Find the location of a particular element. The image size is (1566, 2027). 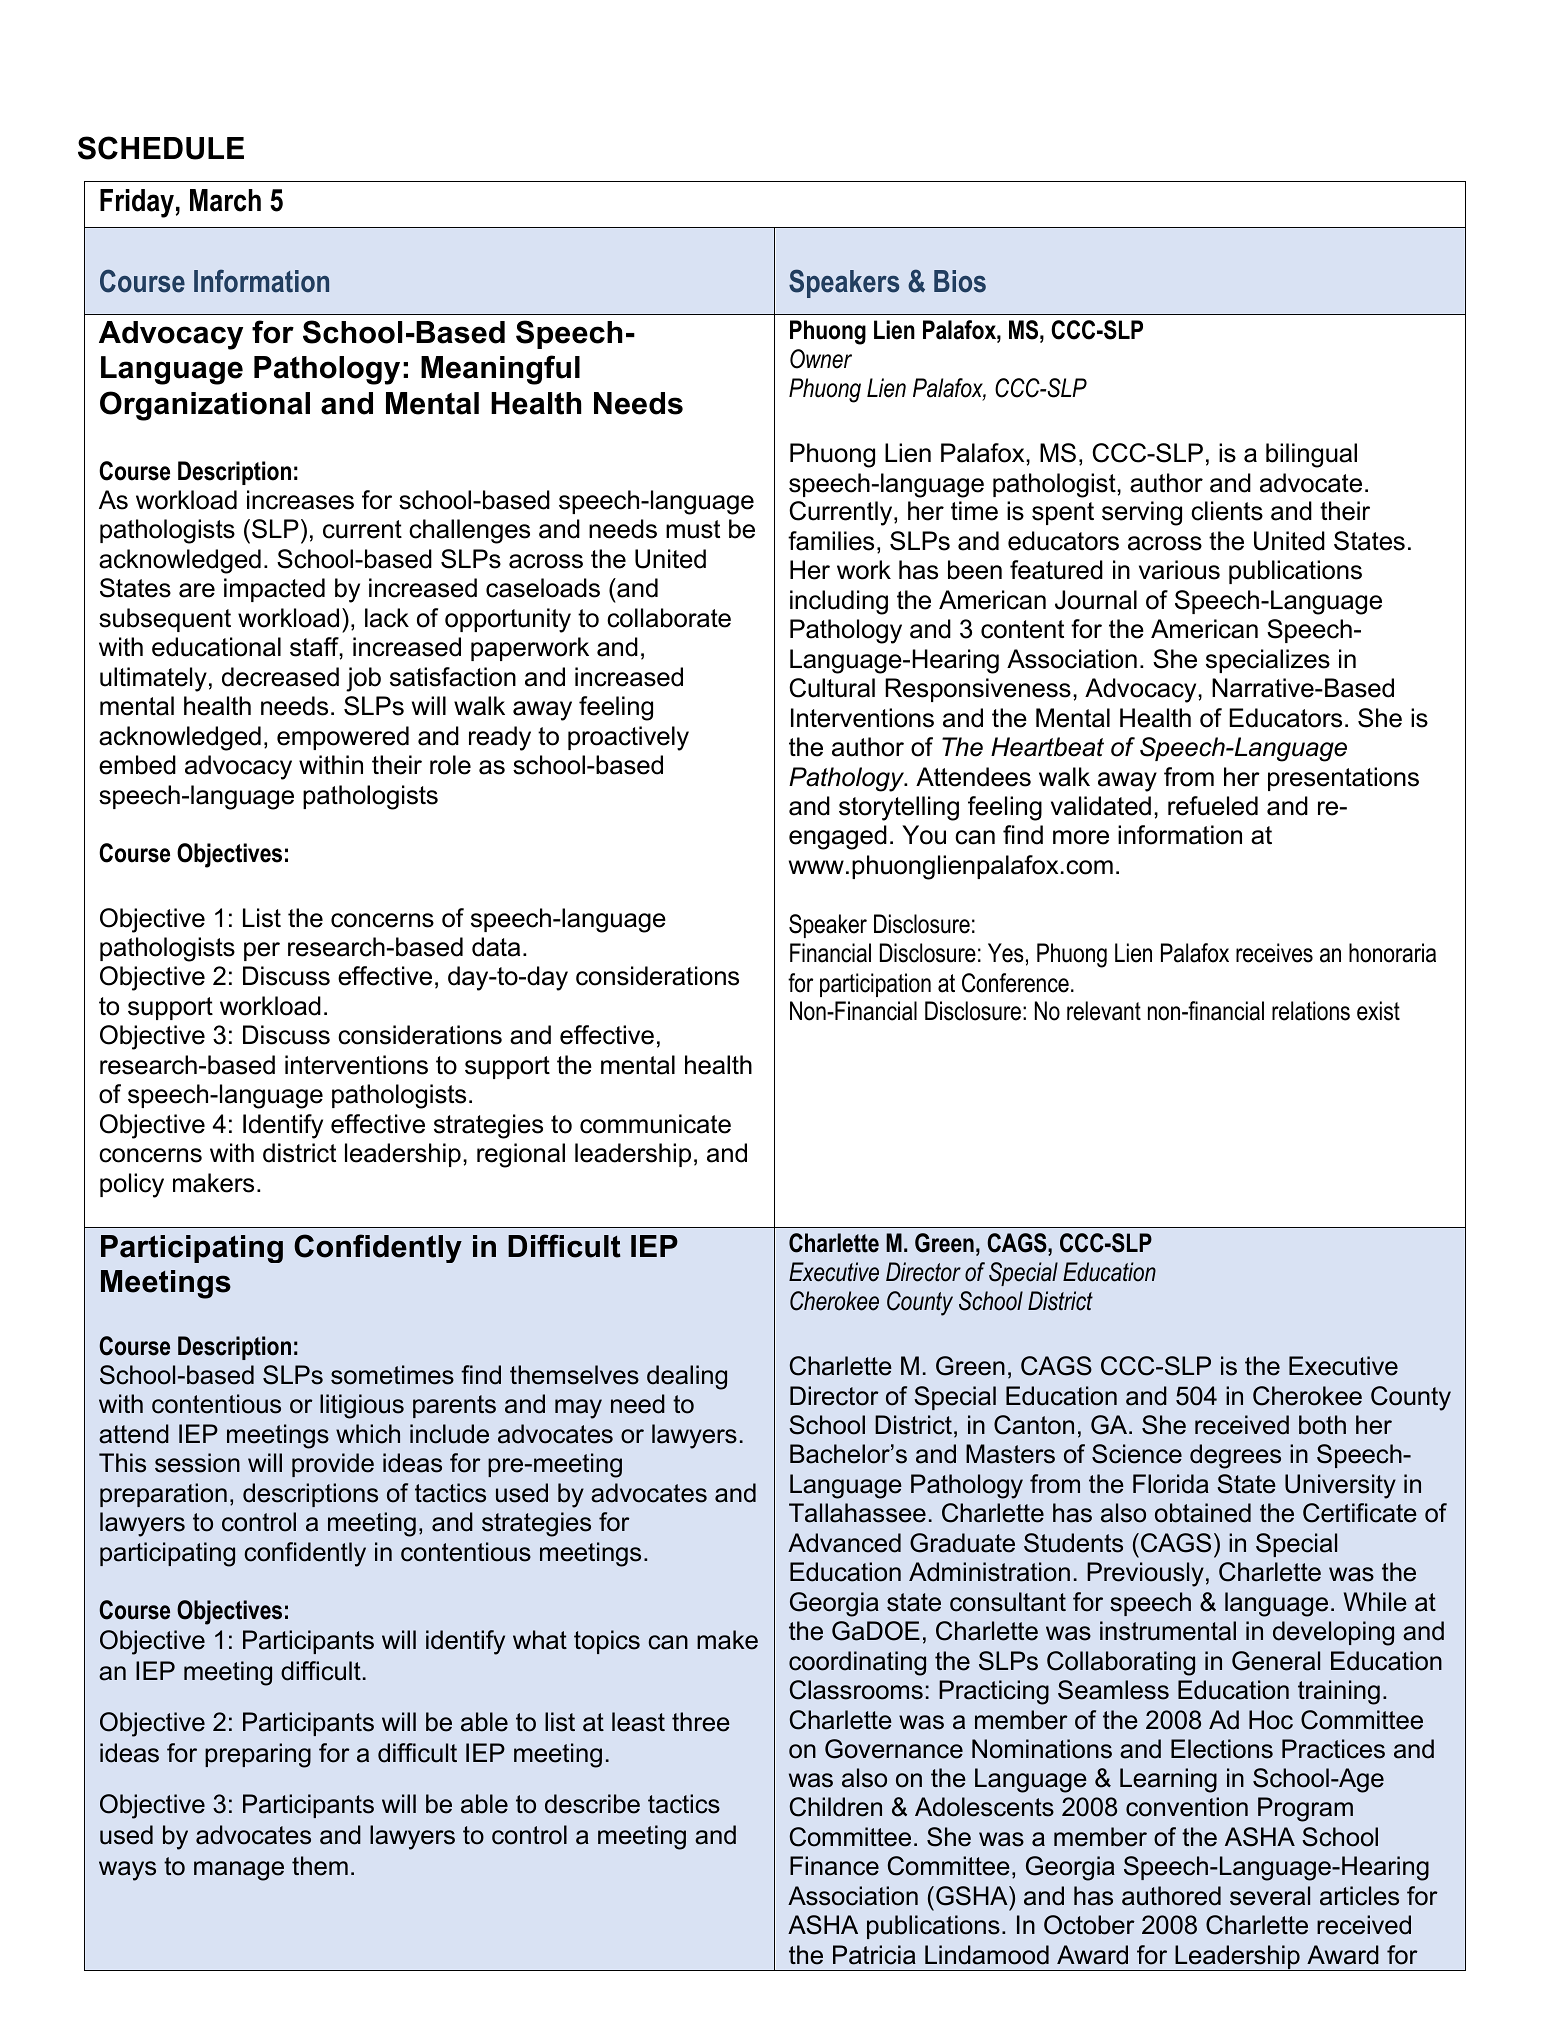

March is located at coordinates (225, 200).
